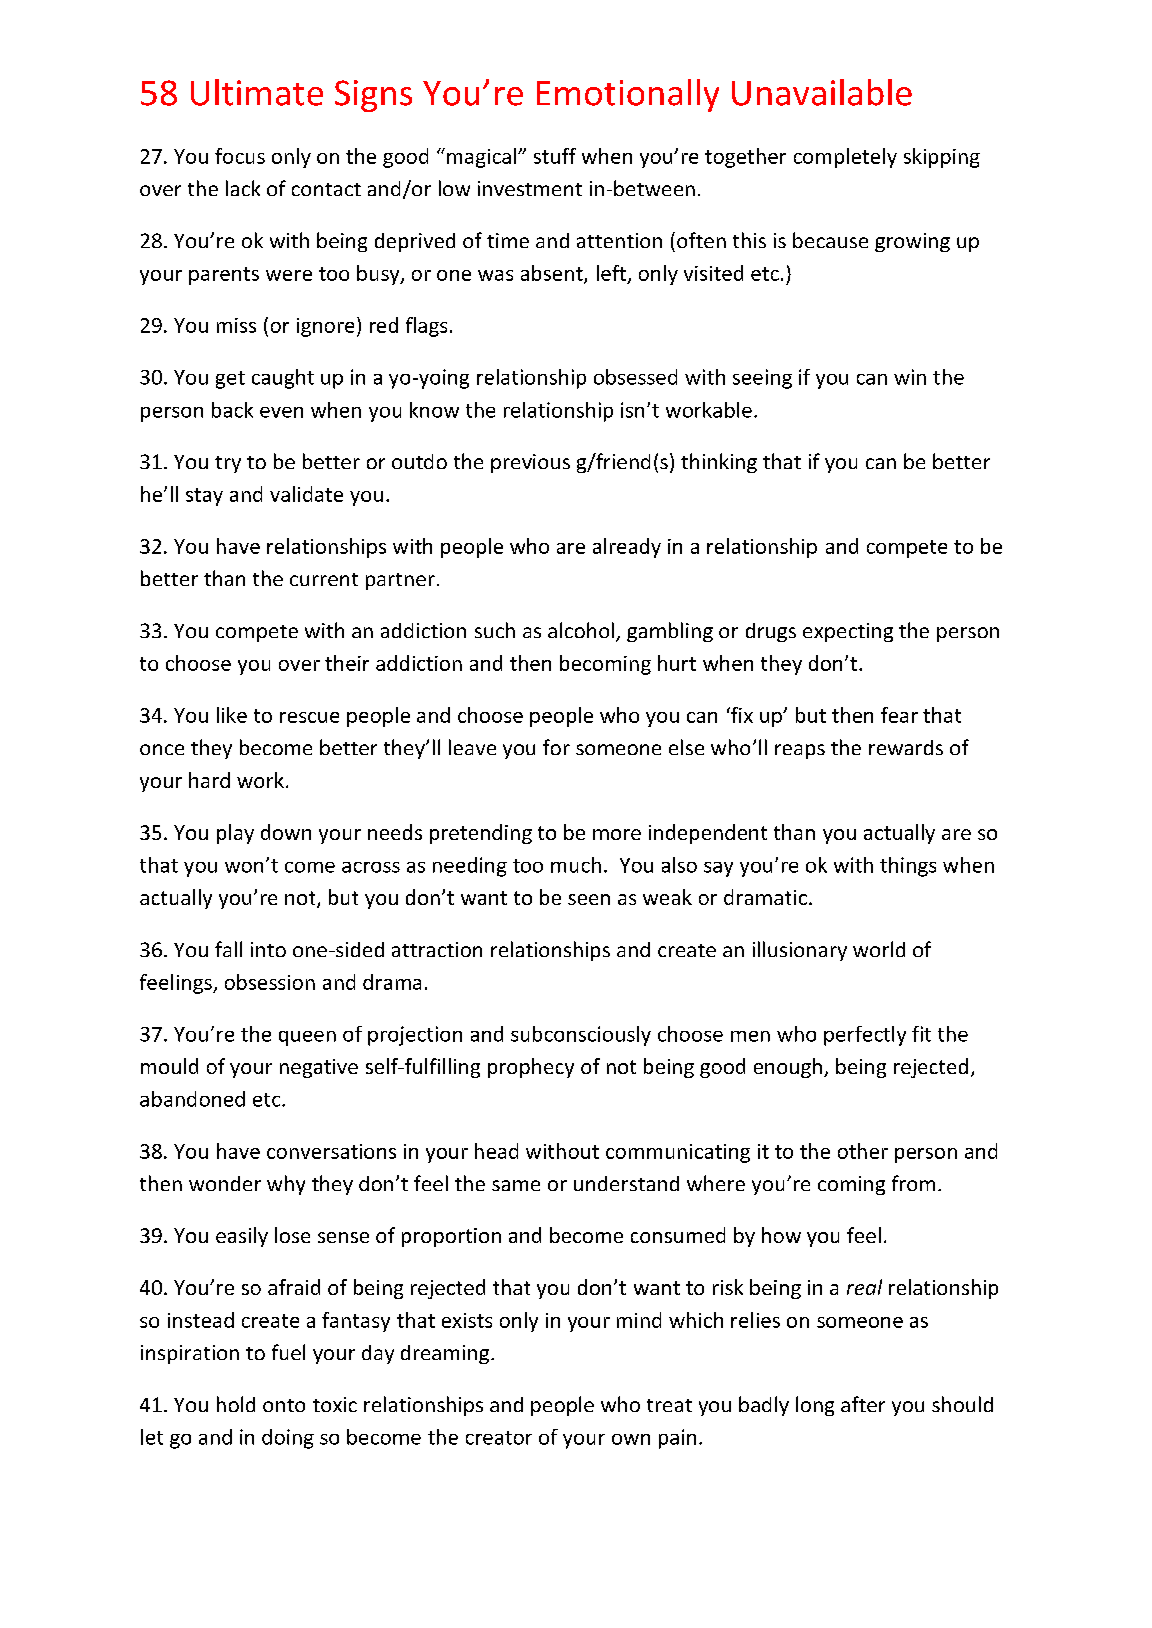 The width and height of the image is (1152, 1628). I want to click on already, so click(627, 548).
